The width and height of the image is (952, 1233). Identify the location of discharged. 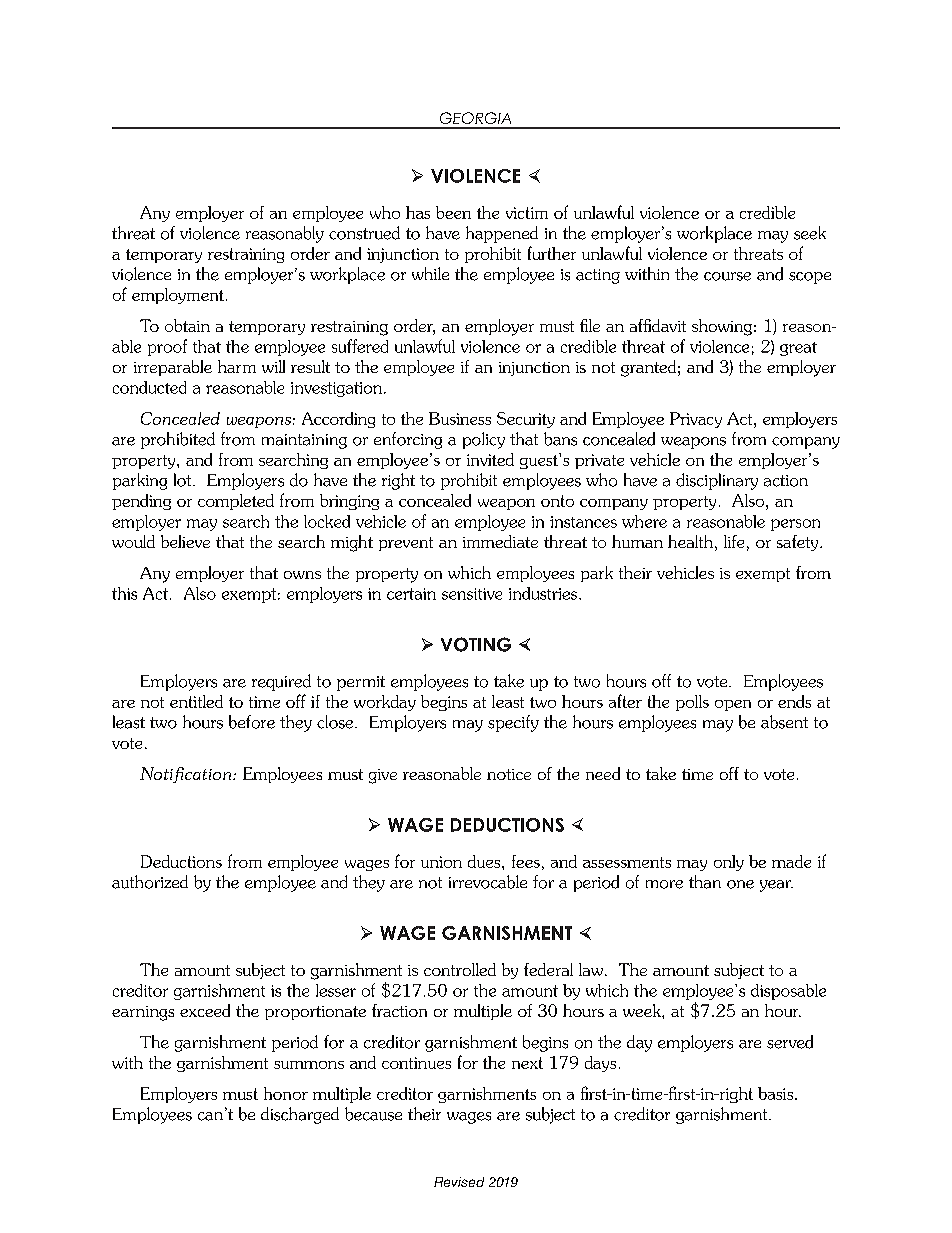
(300, 1115).
